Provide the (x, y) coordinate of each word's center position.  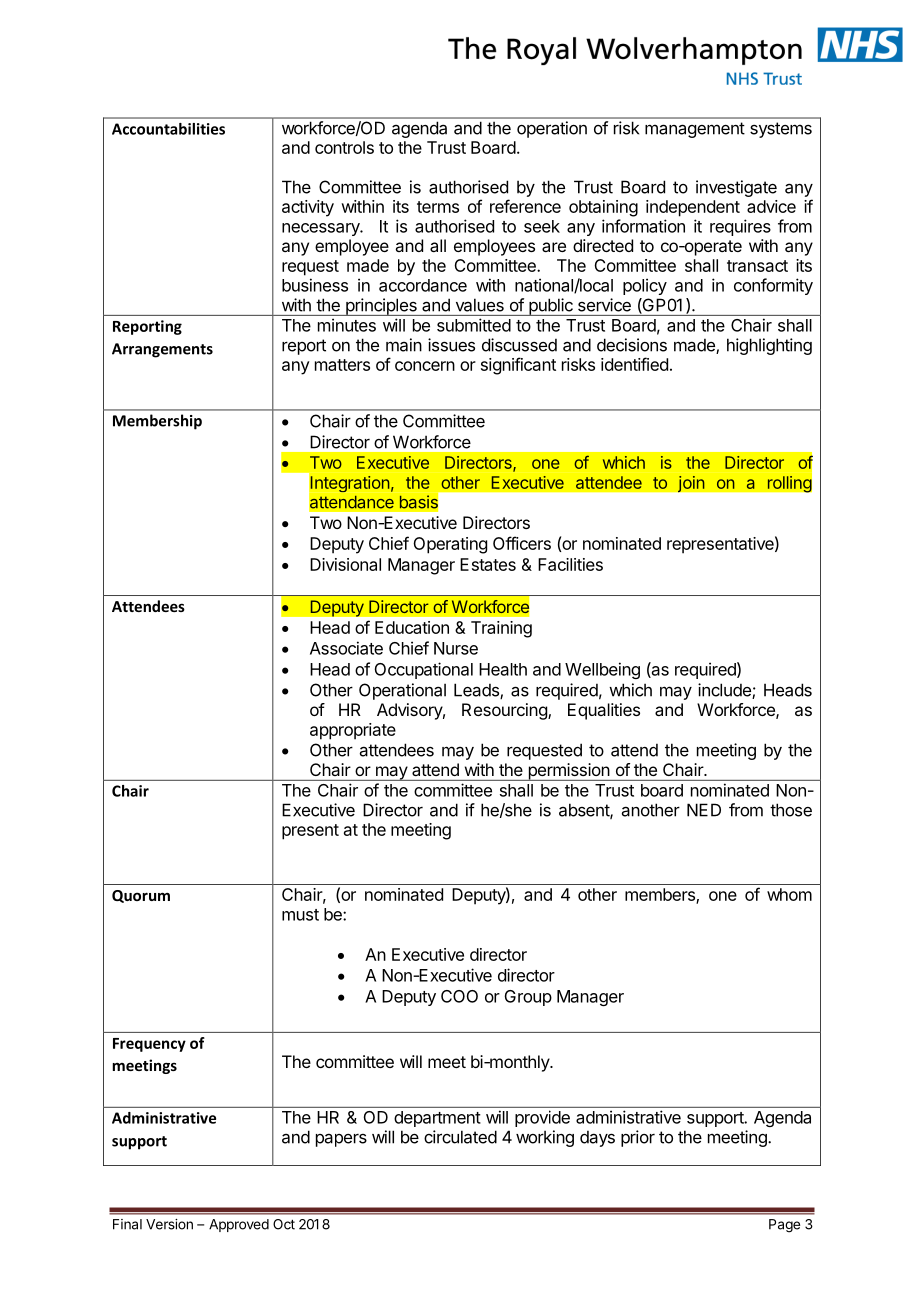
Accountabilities (168, 129)
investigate (736, 188)
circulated (460, 1137)
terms (438, 207)
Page (784, 1226)
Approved (239, 1225)
